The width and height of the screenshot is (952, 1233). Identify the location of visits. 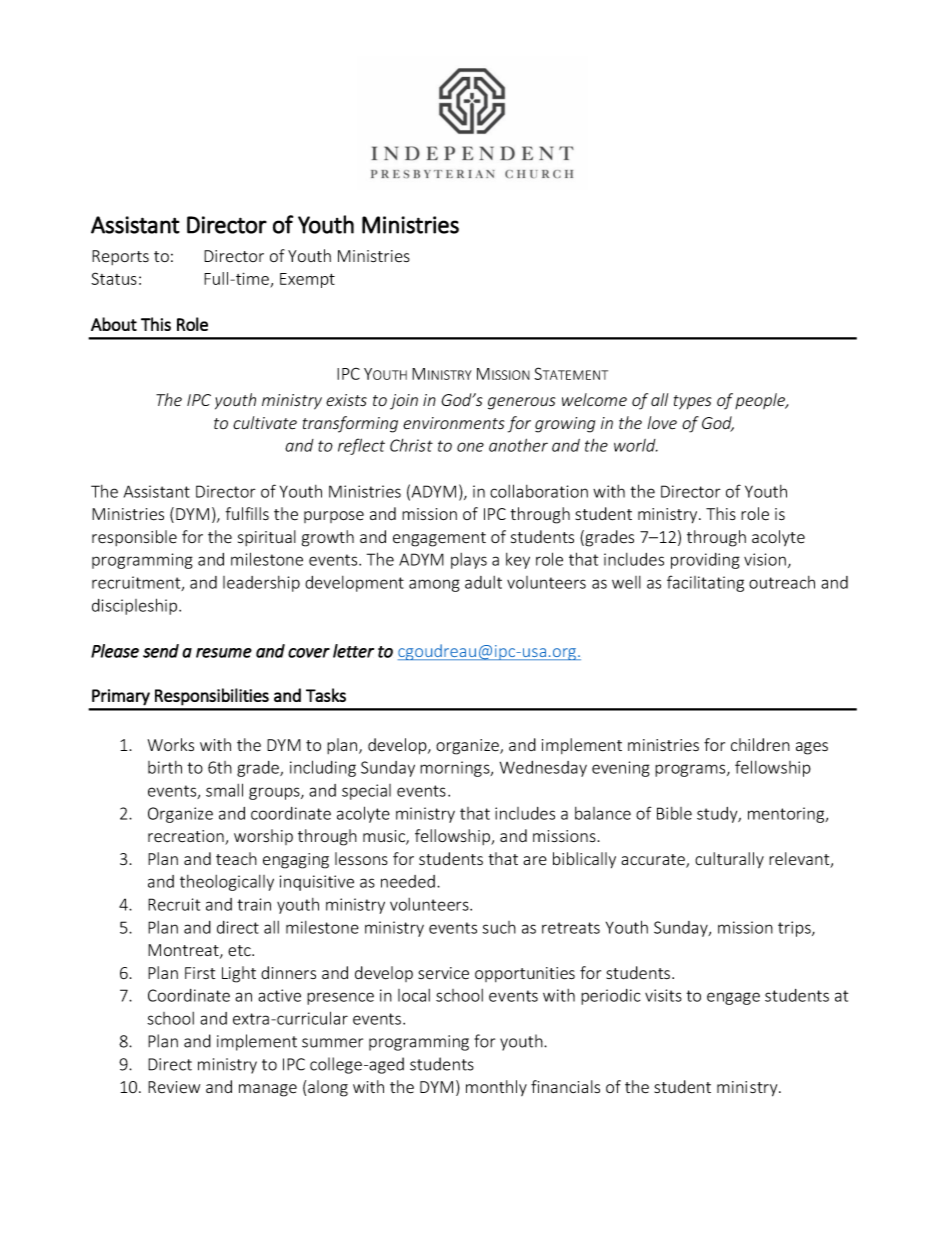
(663, 995).
